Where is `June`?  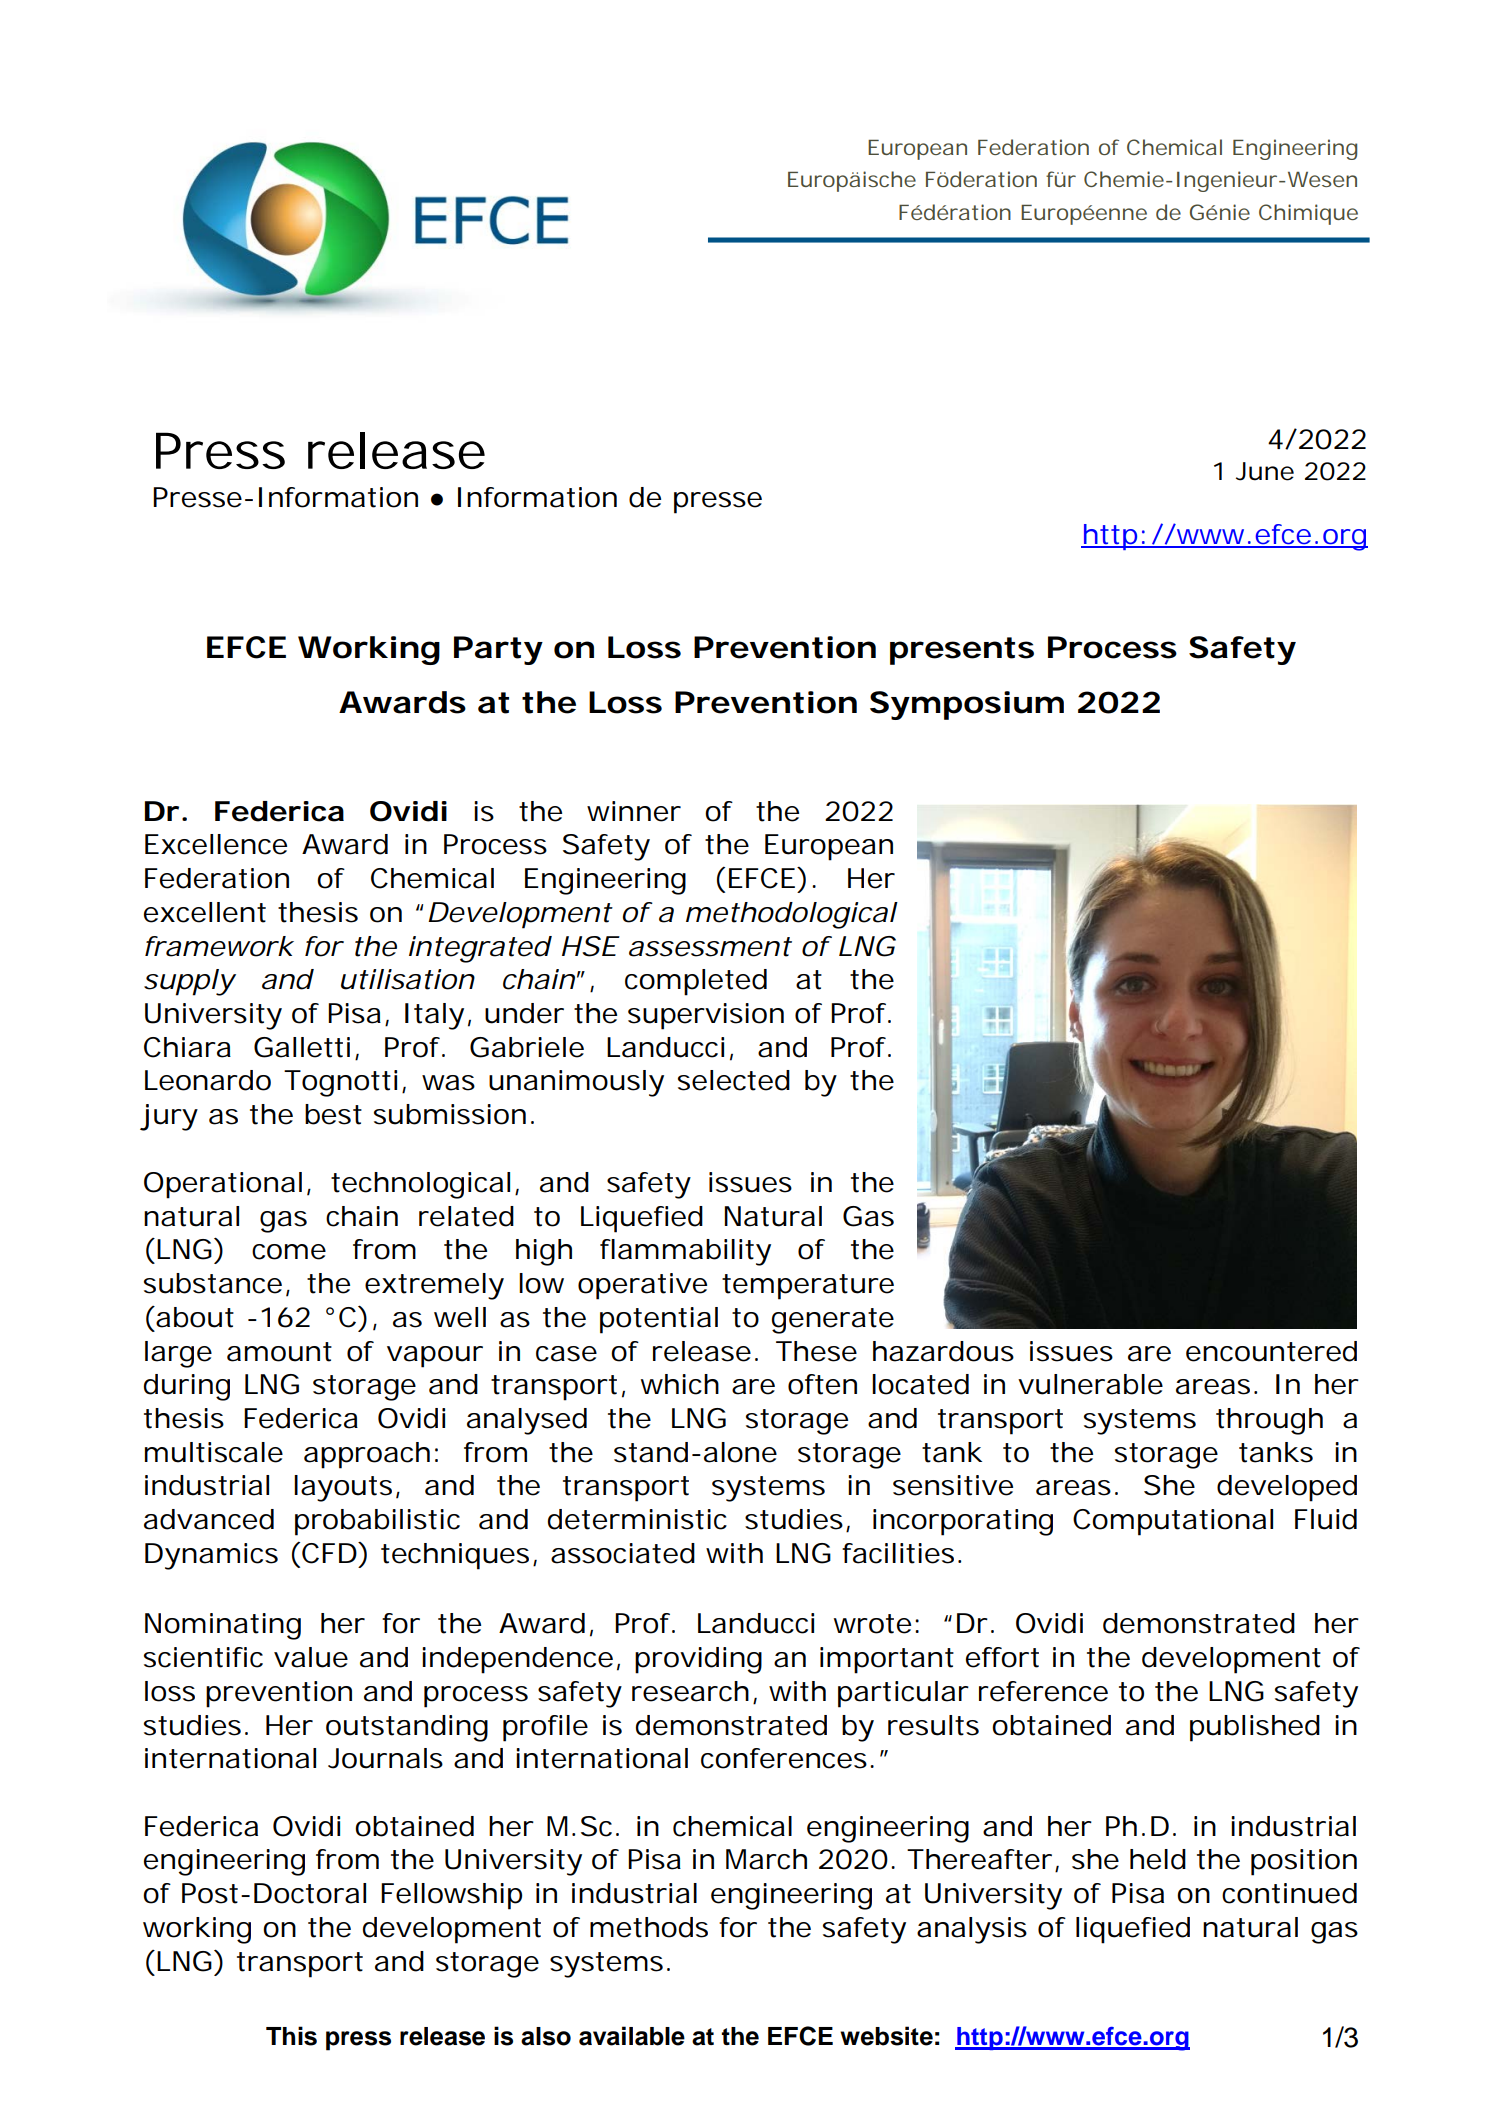
June is located at coordinates (1265, 471).
